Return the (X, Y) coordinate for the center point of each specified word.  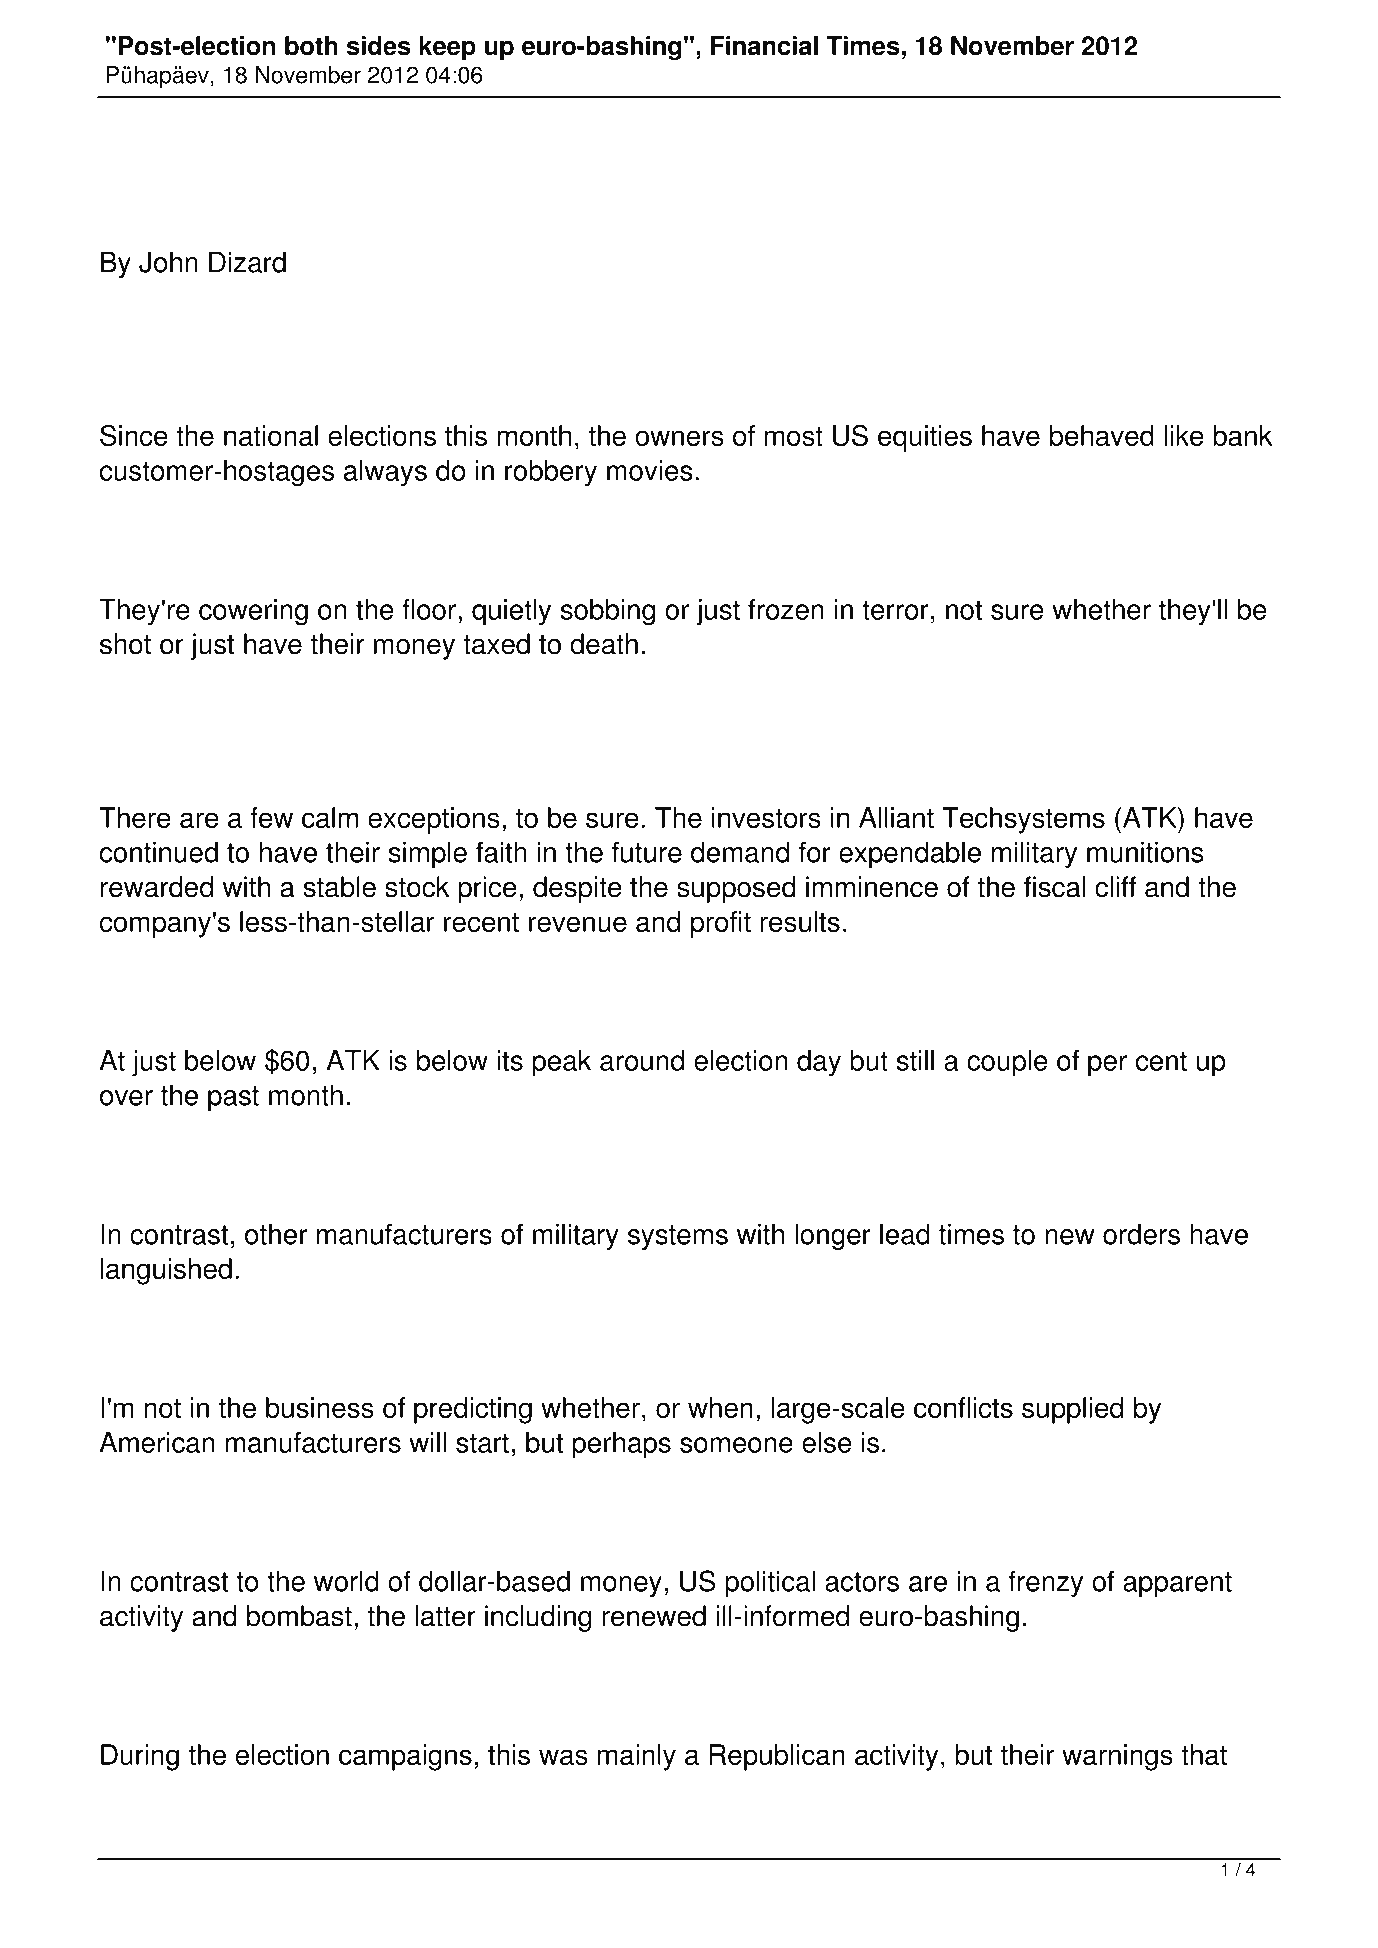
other (276, 1234)
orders (1141, 1234)
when (720, 1407)
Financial (764, 46)
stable (340, 887)
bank (1242, 435)
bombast (299, 1616)
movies (650, 470)
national (271, 435)
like (1184, 435)
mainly (637, 1757)
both (311, 46)
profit (721, 924)
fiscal (1055, 887)
